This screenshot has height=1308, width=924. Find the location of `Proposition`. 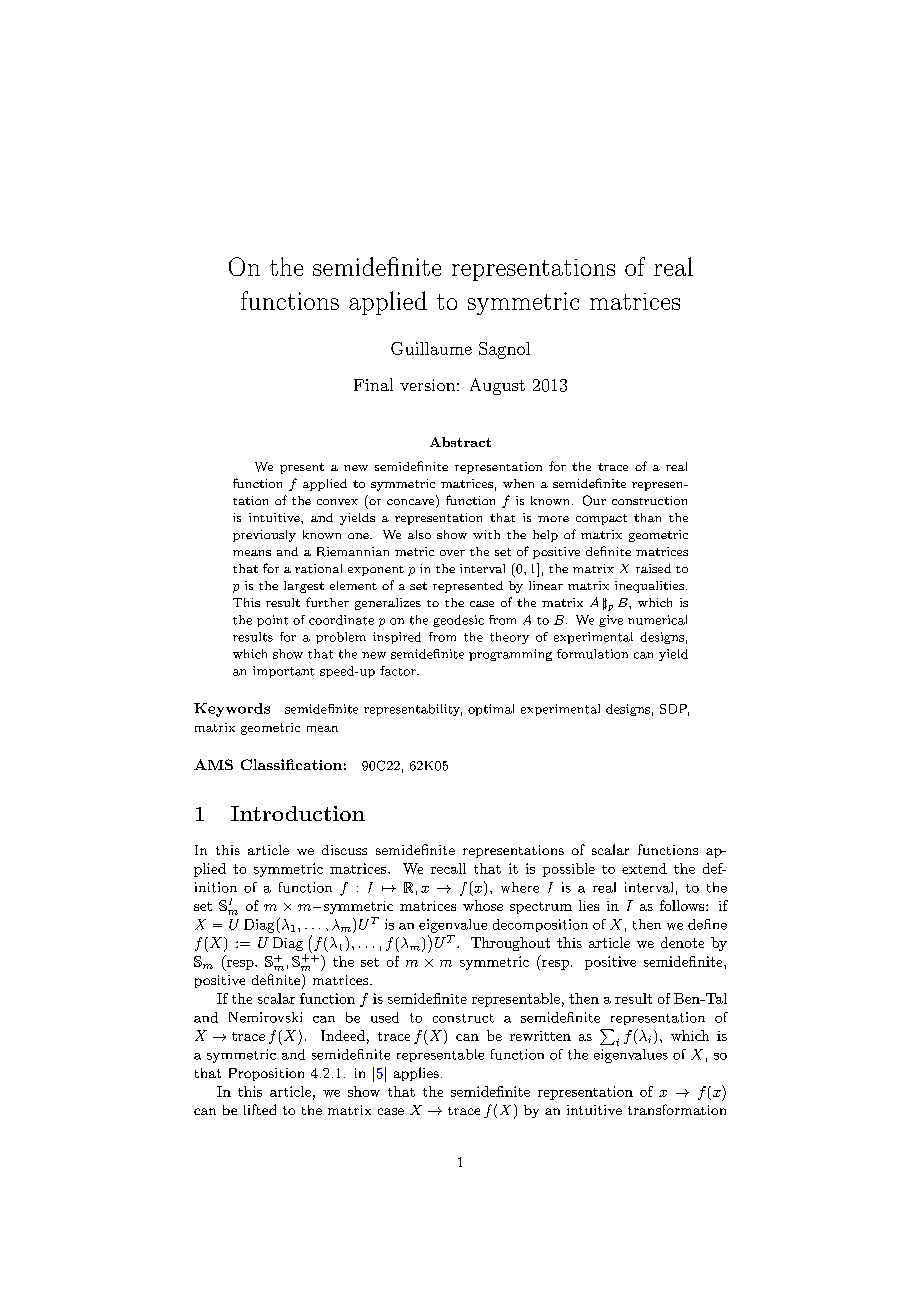

Proposition is located at coordinates (266, 1074).
